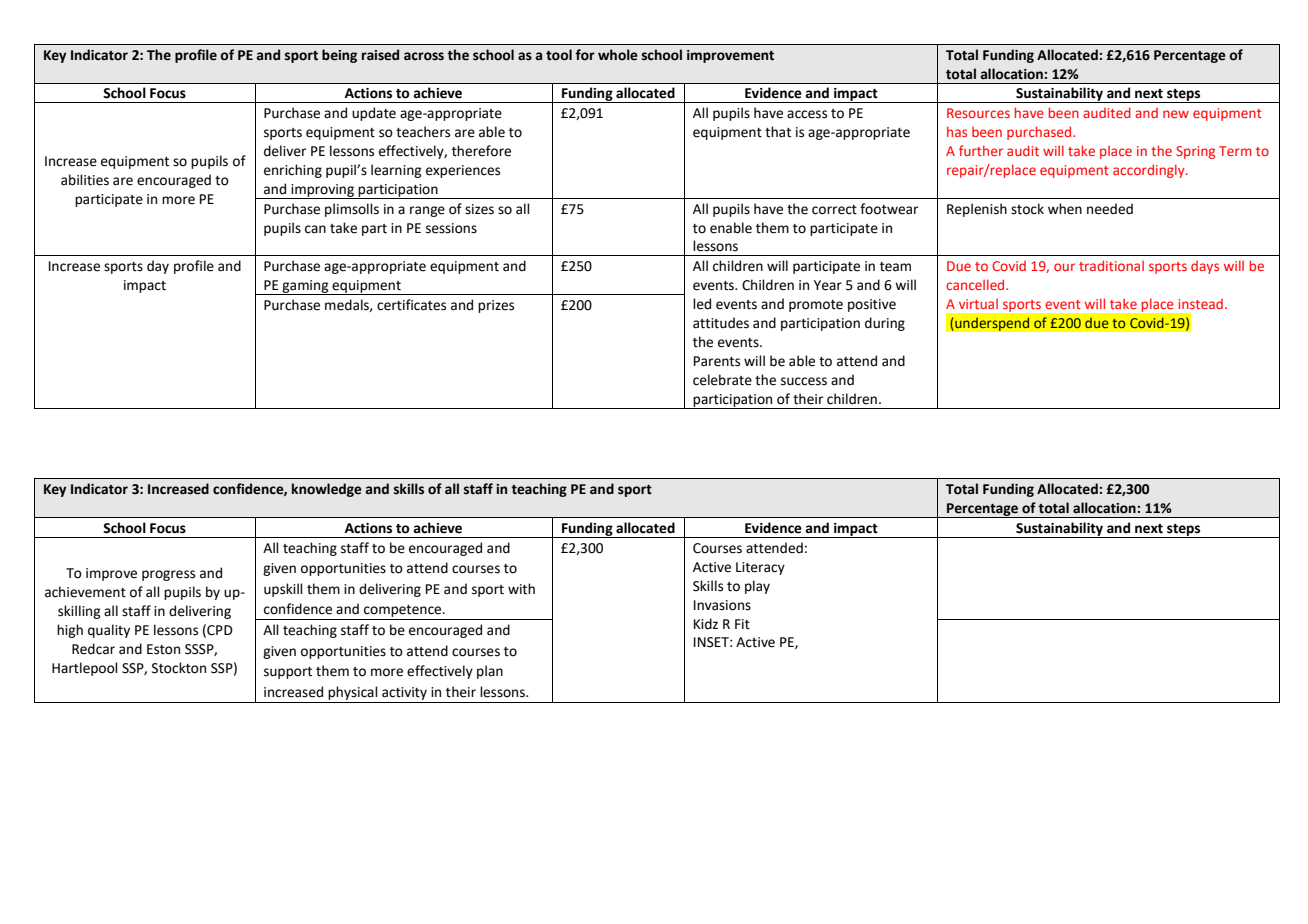  I want to click on whole, so click(618, 55).
